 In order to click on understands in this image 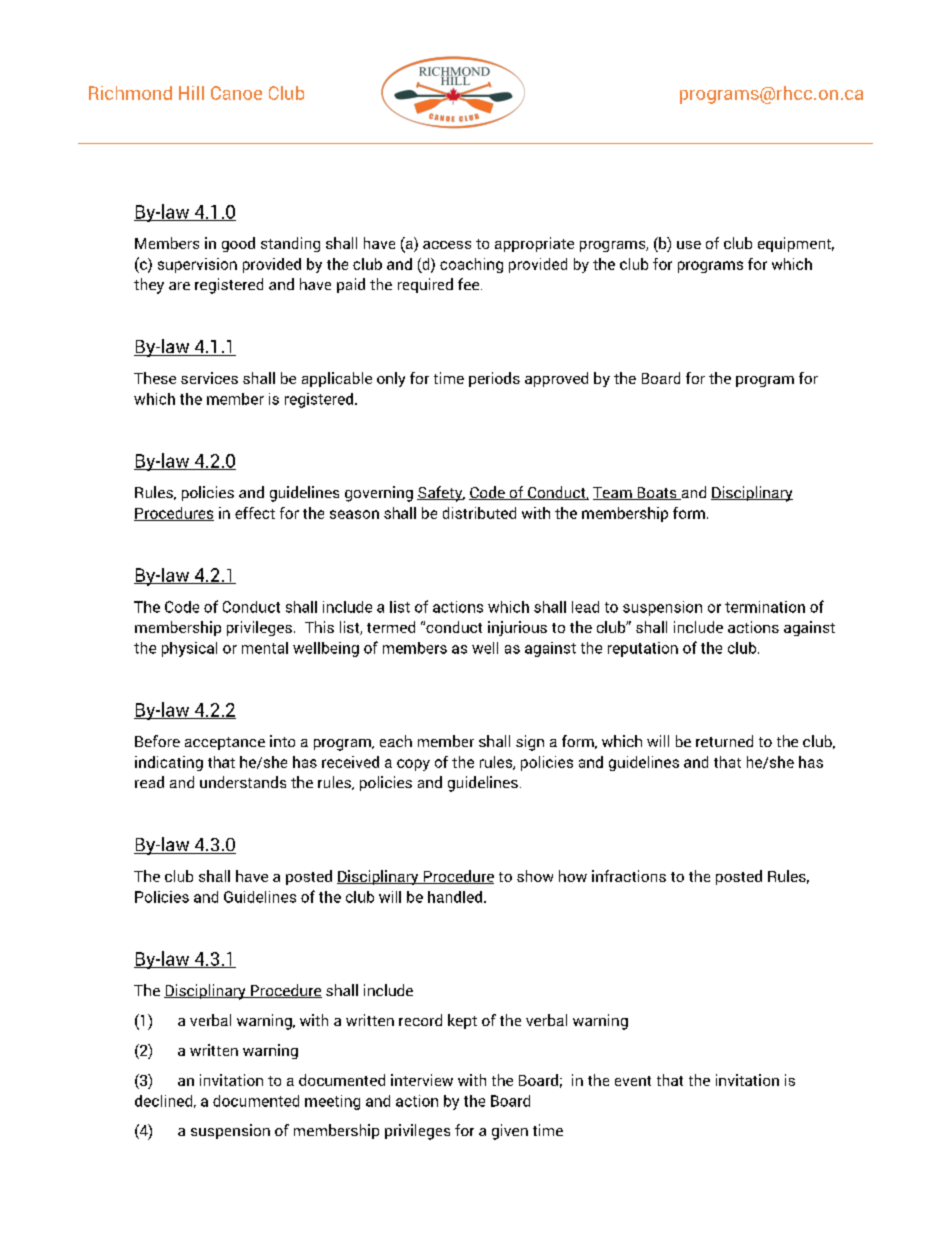, I will do `click(243, 782)`.
